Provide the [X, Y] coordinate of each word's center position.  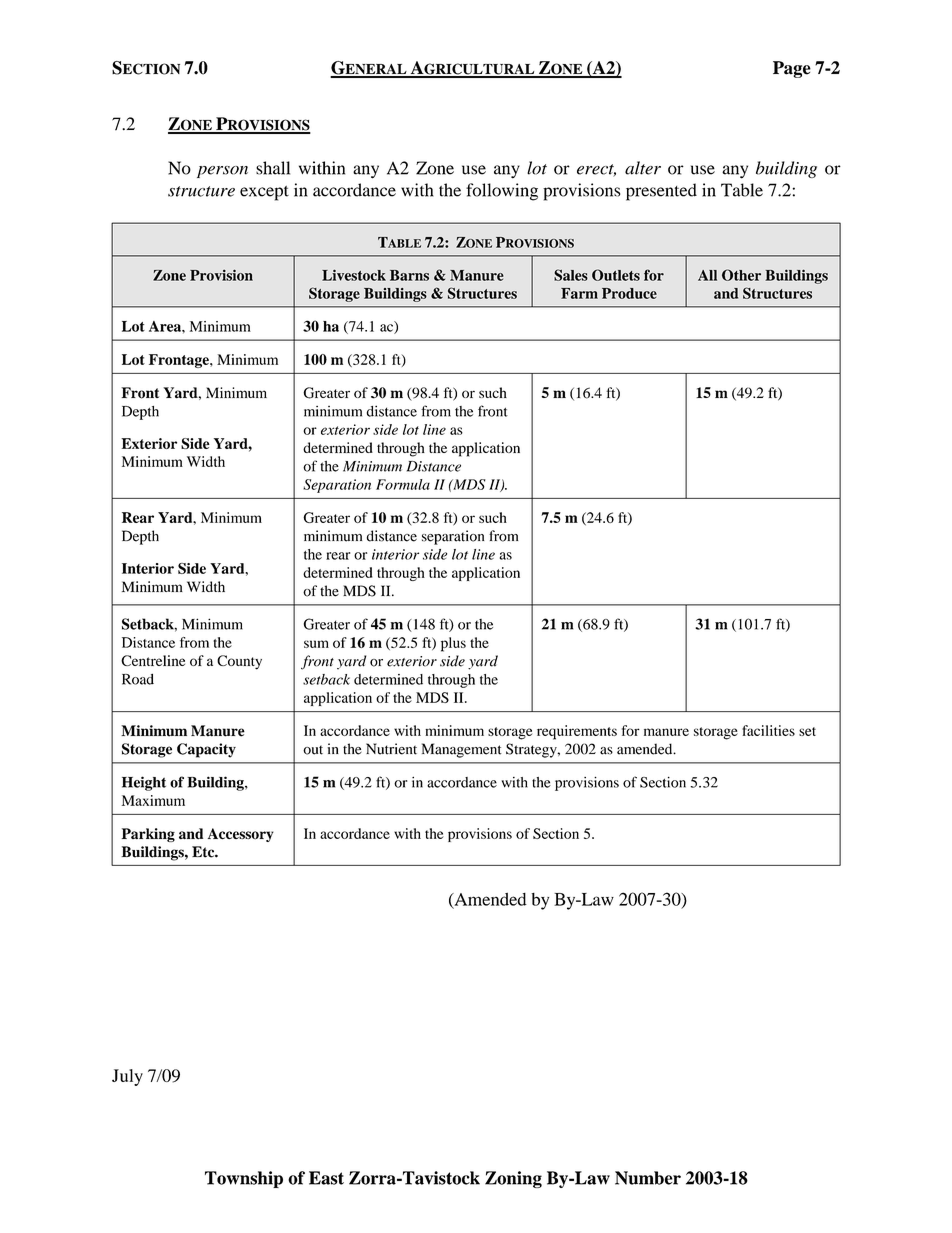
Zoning [513, 1179]
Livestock [354, 275]
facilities [768, 730]
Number [648, 1178]
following [502, 192]
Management [462, 750]
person [222, 172]
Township [244, 1179]
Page [792, 69]
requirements [577, 732]
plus [453, 644]
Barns [409, 275]
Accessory [241, 835]
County [239, 662]
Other [741, 275]
